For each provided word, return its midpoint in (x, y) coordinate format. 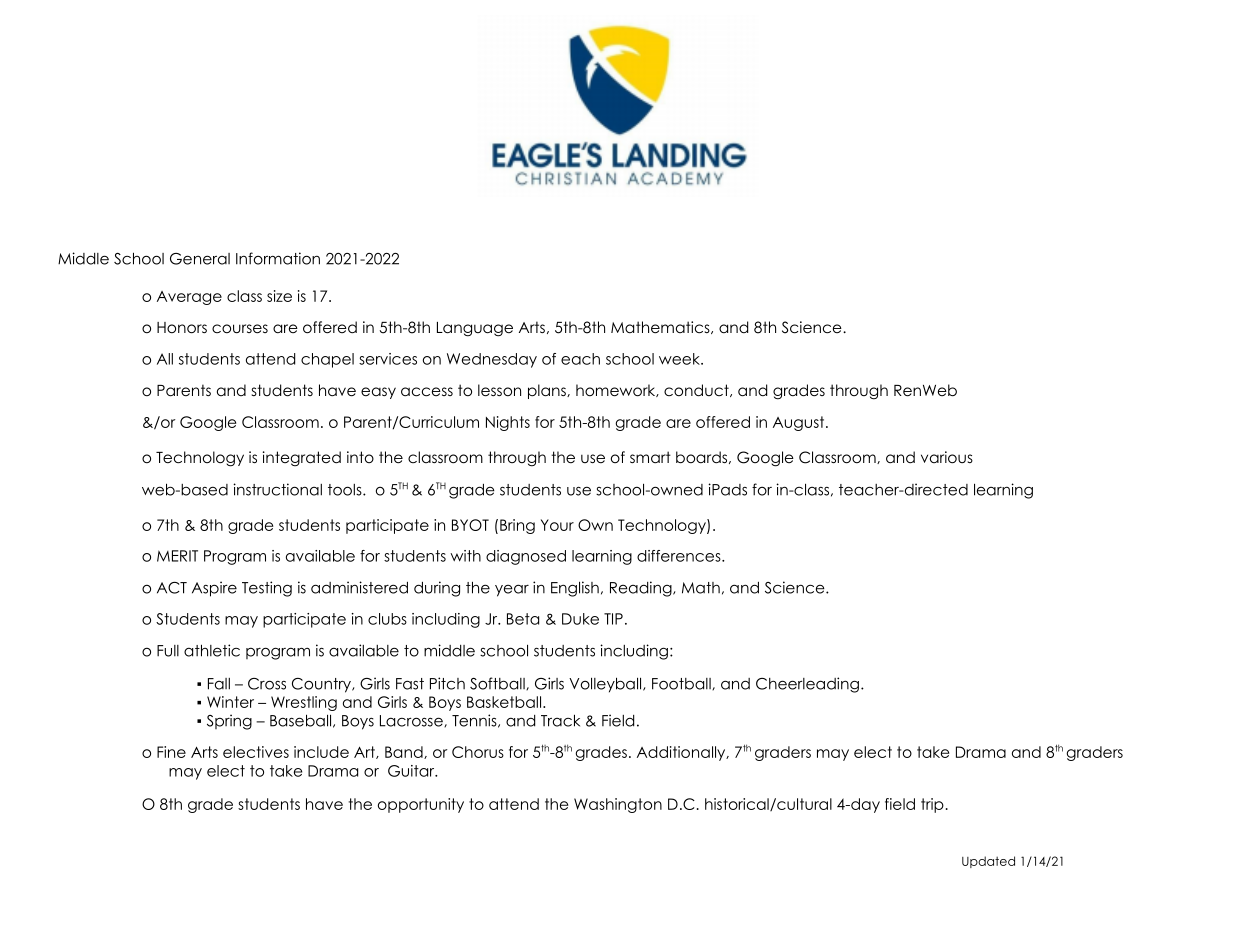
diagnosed (526, 557)
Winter (230, 702)
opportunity (421, 805)
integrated (302, 459)
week (680, 359)
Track (560, 720)
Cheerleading (807, 685)
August (800, 423)
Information (278, 258)
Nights (508, 423)
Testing (267, 589)
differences (680, 556)
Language (475, 329)
